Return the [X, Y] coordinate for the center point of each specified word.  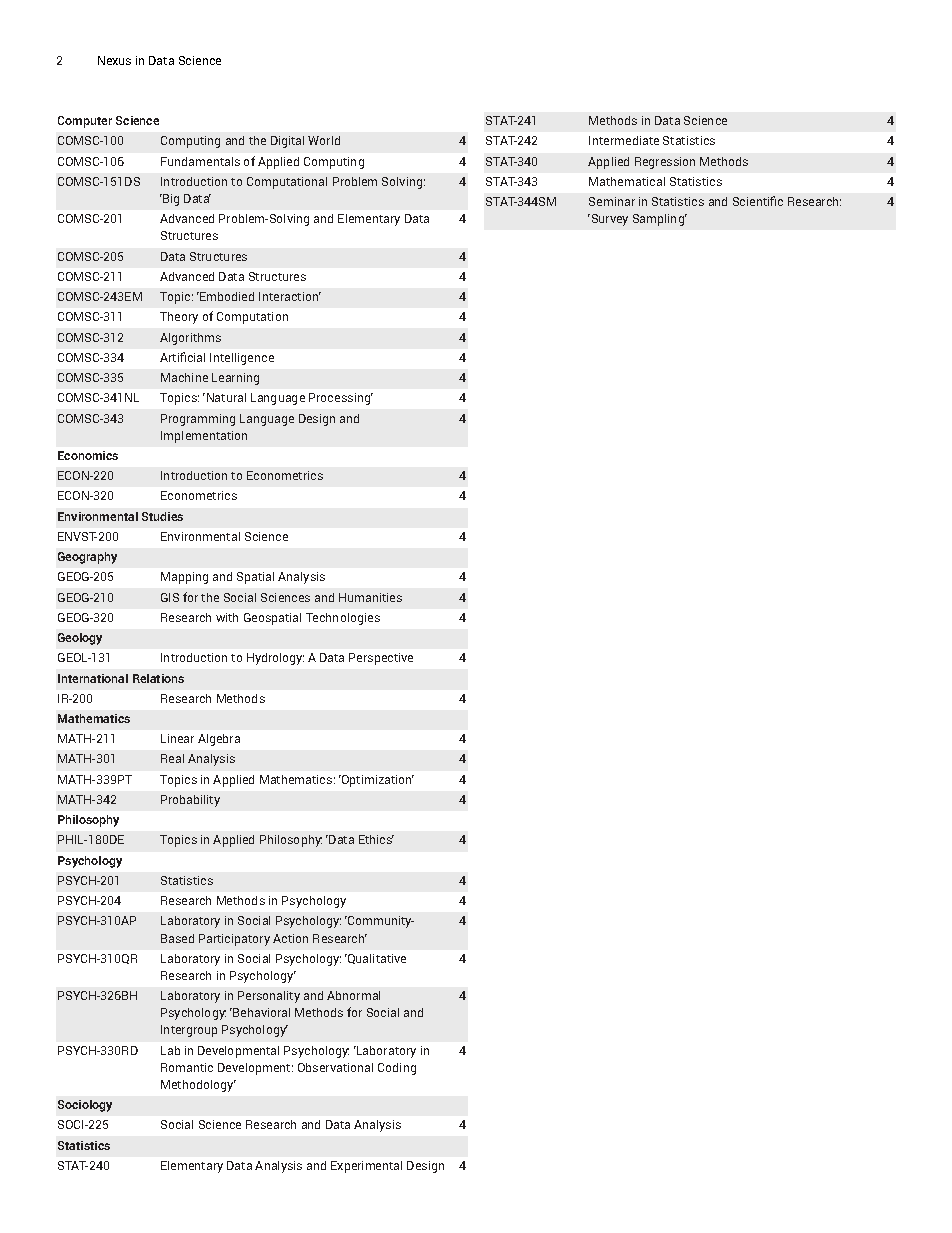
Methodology [198, 1086]
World [324, 140]
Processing [341, 399]
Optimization [377, 781]
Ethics [376, 839]
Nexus [114, 60]
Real [172, 758]
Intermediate [624, 140]
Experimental [366, 1167]
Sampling [660, 220]
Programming [198, 420]
